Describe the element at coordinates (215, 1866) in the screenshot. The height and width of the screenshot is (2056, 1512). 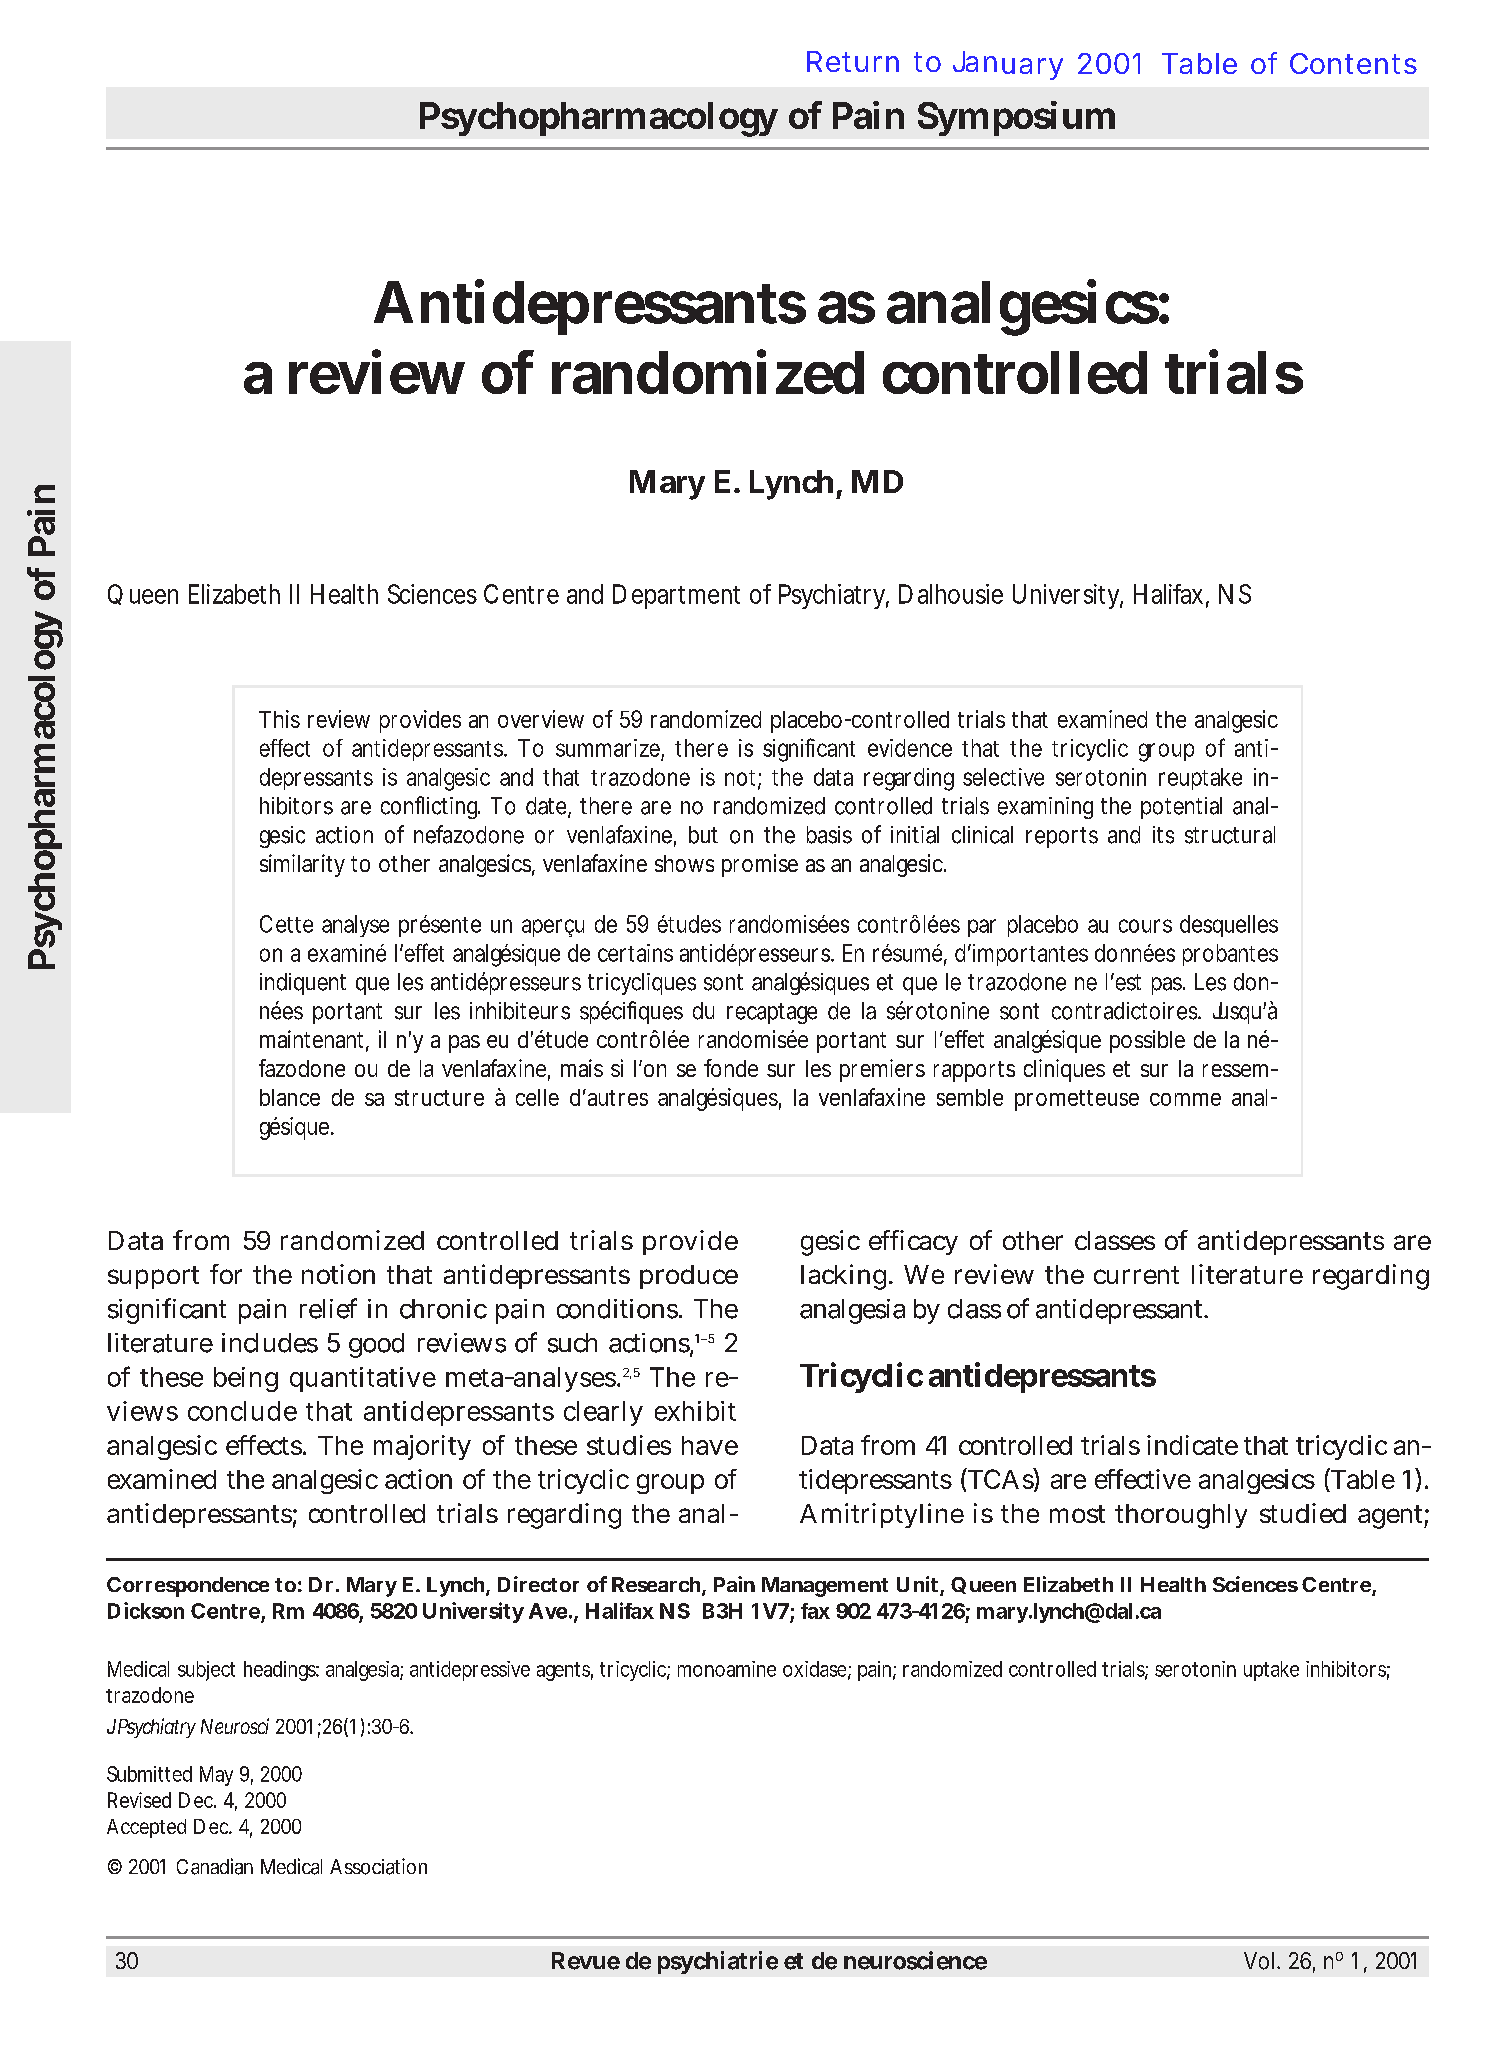
I see `Canadian` at that location.
